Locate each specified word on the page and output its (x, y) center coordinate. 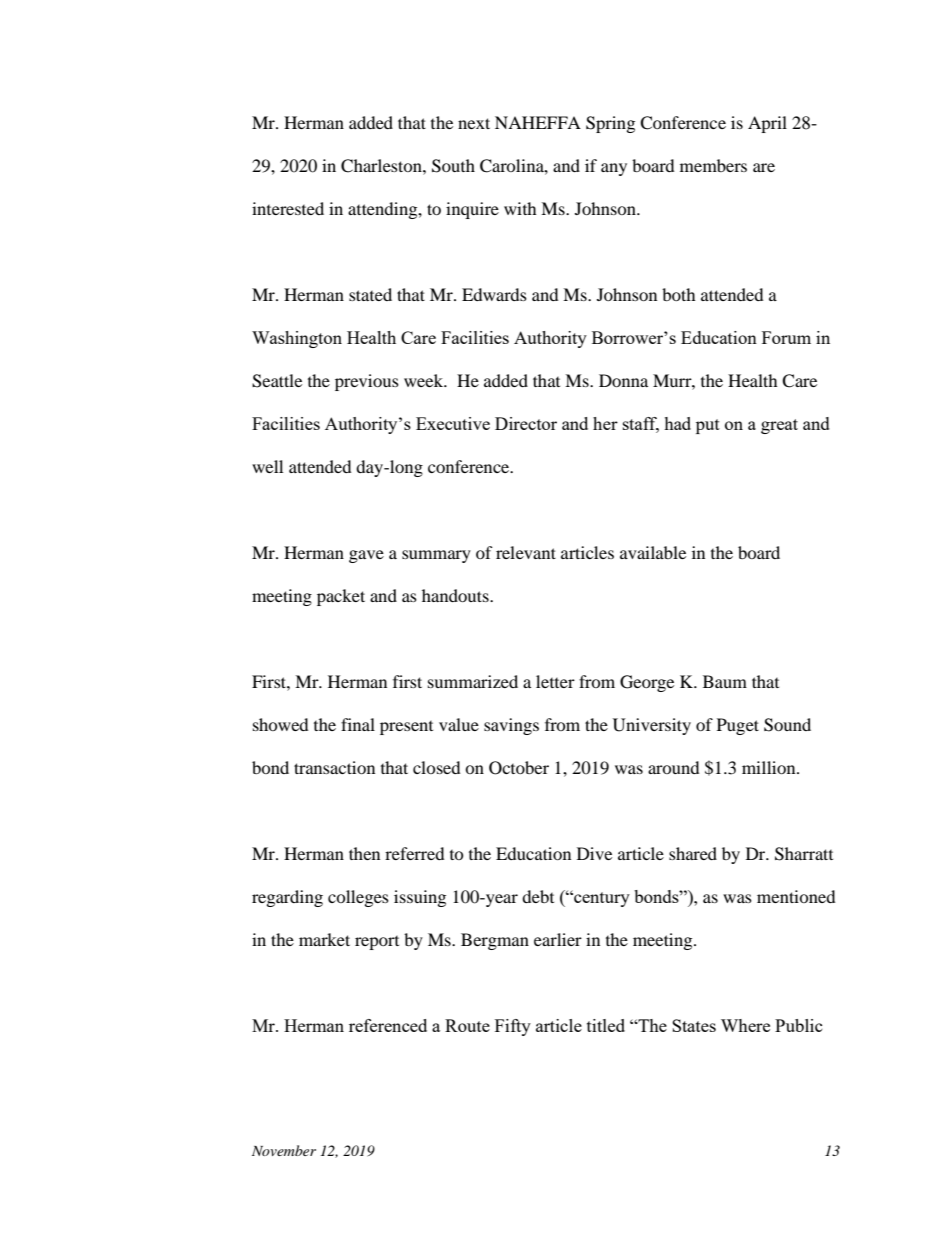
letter (555, 681)
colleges (358, 898)
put (708, 426)
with (520, 208)
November (284, 1150)
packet (341, 597)
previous (367, 382)
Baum (725, 681)
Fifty (513, 1027)
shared (693, 853)
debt (538, 896)
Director (526, 423)
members (713, 165)
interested (288, 208)
